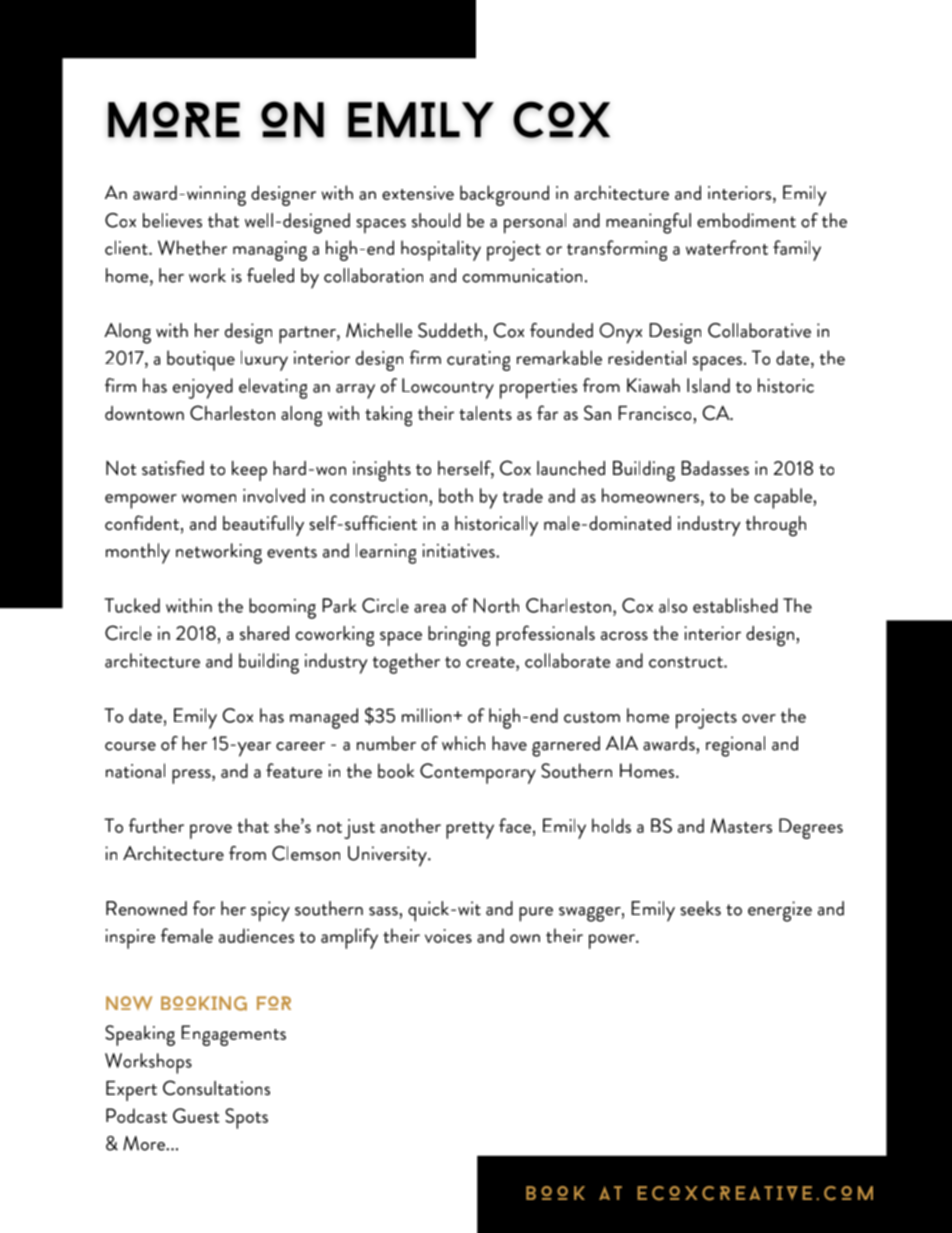 This document has height=1233, width=952. Describe the element at coordinates (746, 220) in the document. I see `embodiment` at that location.
